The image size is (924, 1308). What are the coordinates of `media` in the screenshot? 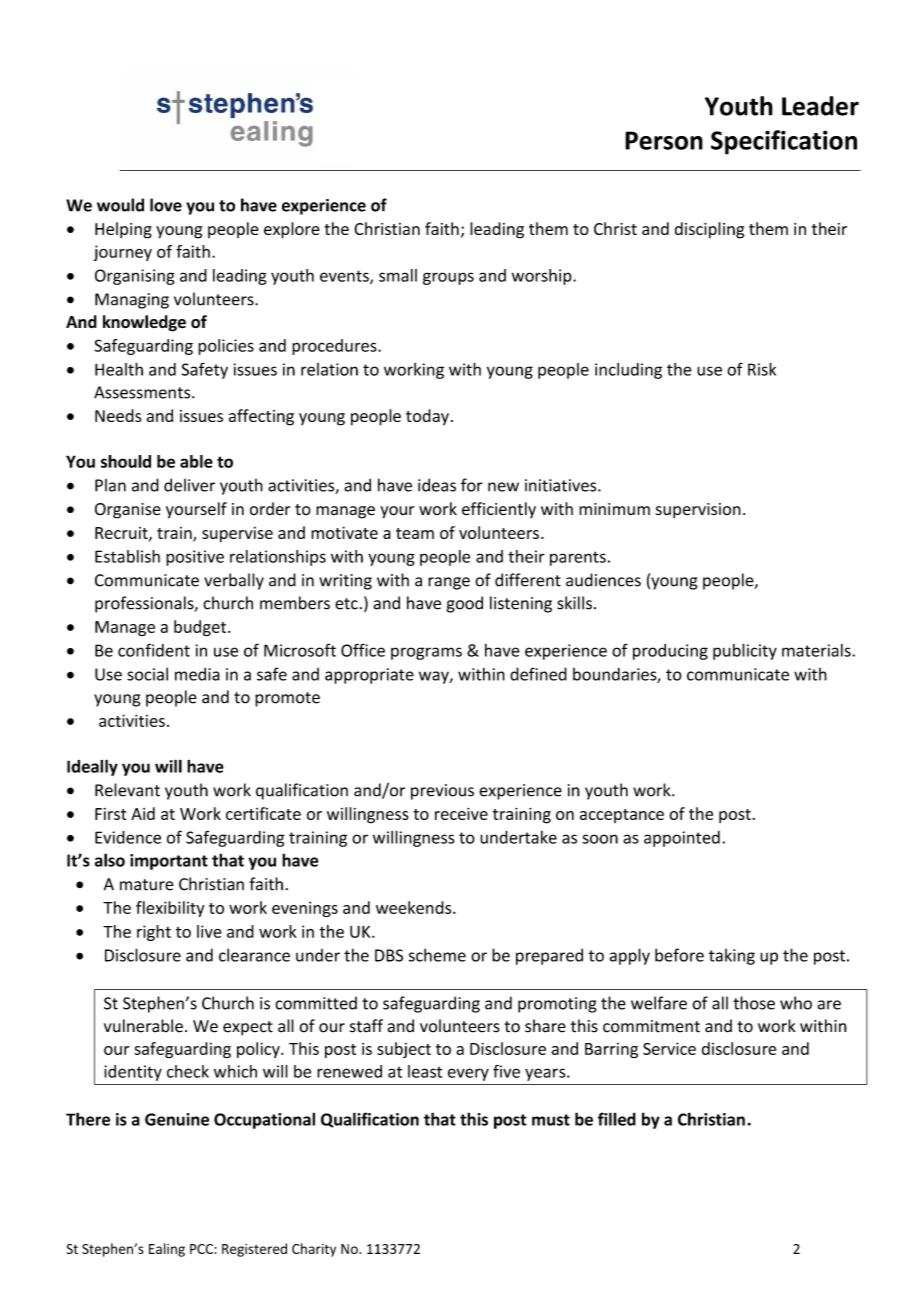 It's located at (197, 674).
